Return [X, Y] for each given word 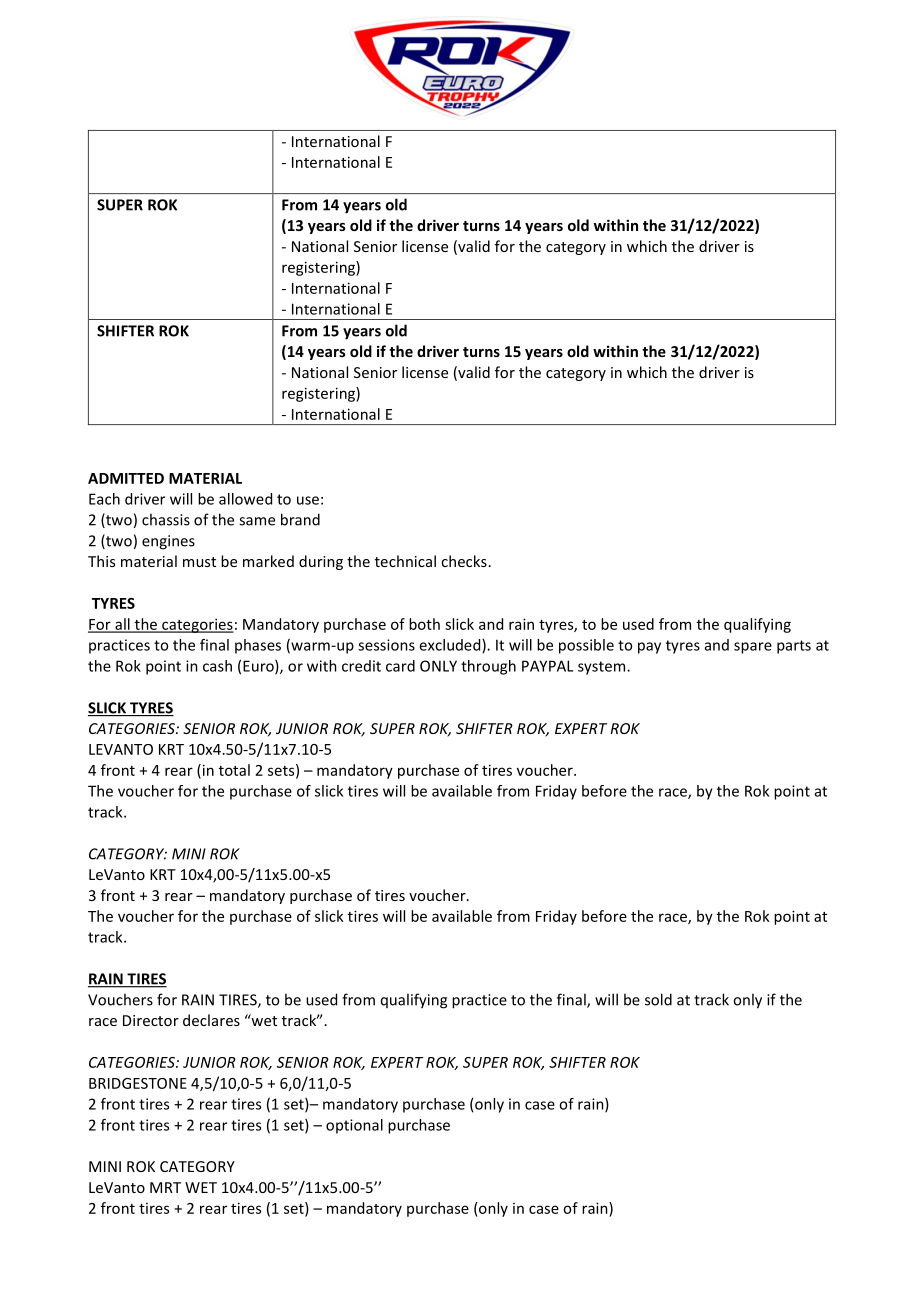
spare [753, 648]
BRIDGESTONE [138, 1083]
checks [464, 561]
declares [211, 1020]
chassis [166, 519]
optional [354, 1126]
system [603, 668]
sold [658, 999]
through [488, 667]
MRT [165, 1187]
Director [151, 1020]
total [234, 770]
